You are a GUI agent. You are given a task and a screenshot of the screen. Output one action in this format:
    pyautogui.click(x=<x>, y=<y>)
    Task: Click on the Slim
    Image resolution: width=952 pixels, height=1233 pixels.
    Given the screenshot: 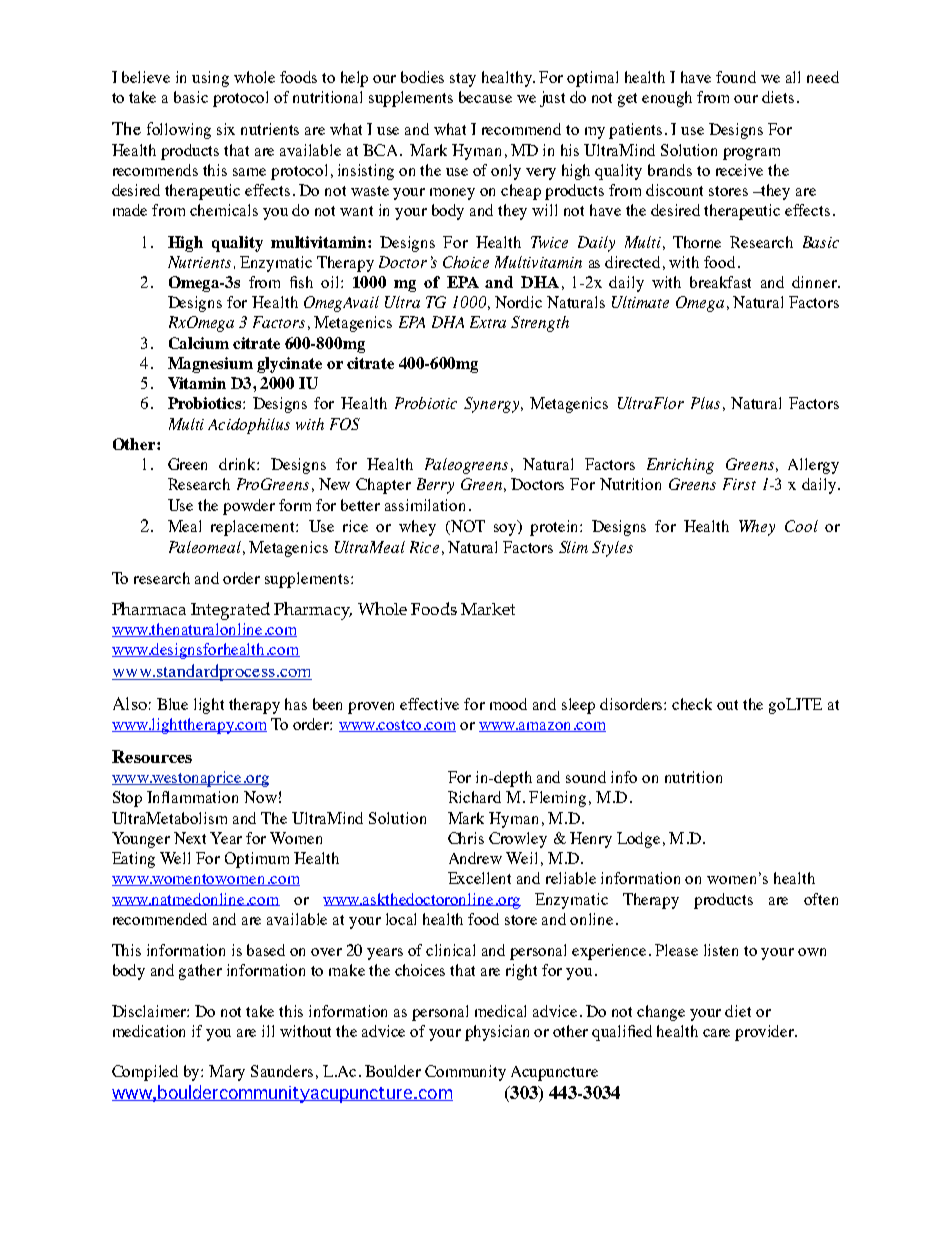 What is the action you would take?
    pyautogui.click(x=573, y=547)
